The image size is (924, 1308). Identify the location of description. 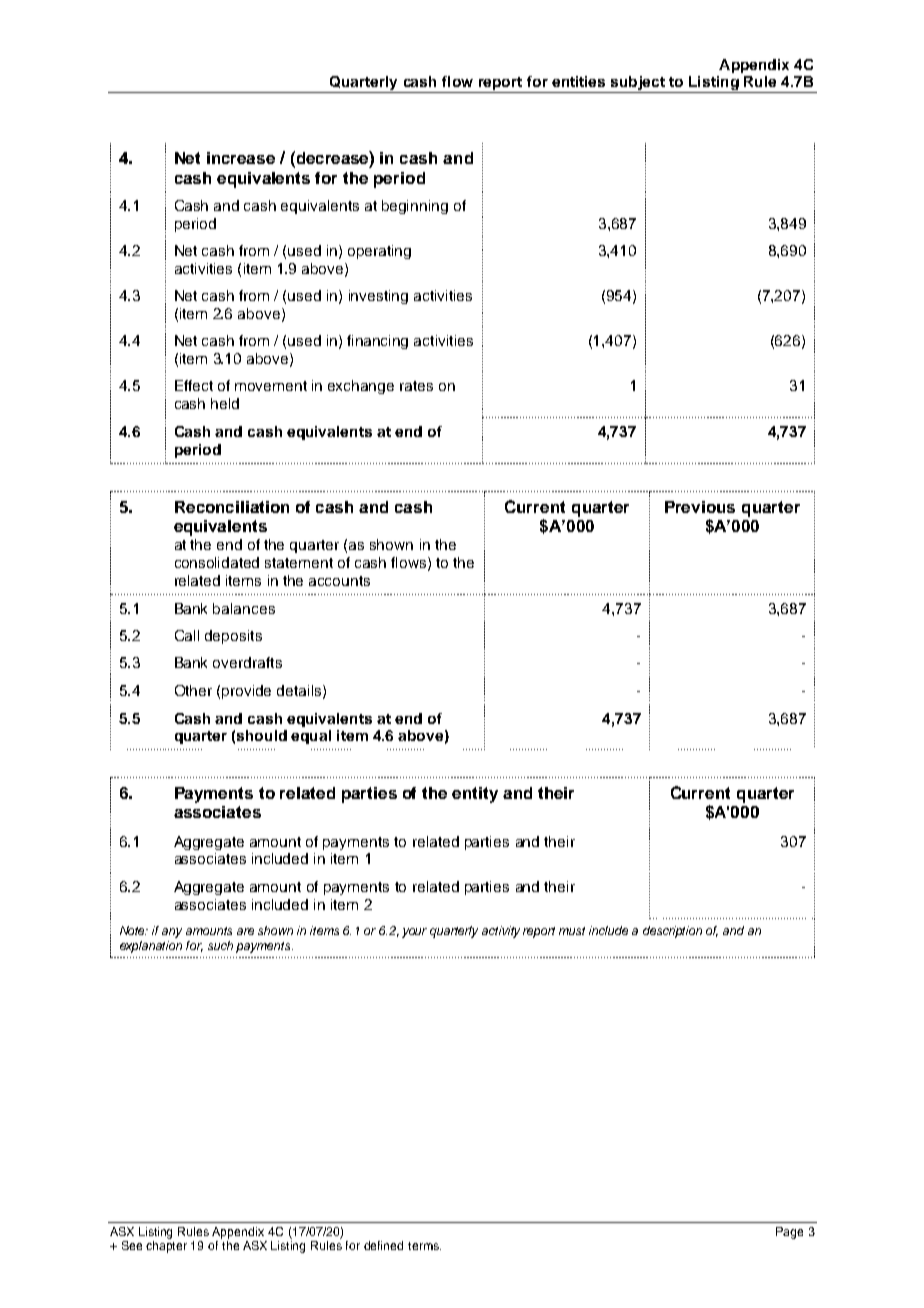
(672, 932).
